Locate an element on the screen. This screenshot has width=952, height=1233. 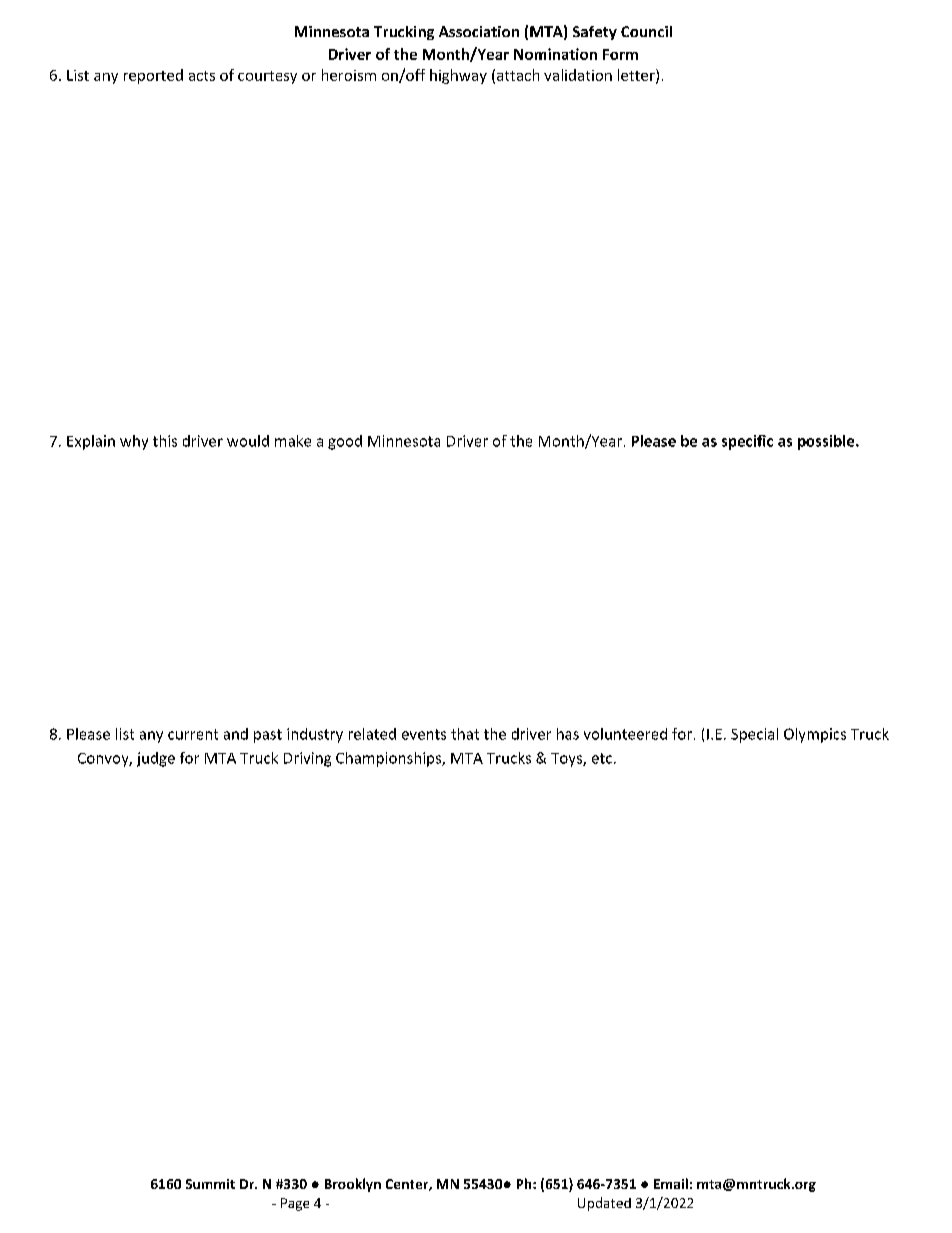
that is located at coordinates (465, 734).
